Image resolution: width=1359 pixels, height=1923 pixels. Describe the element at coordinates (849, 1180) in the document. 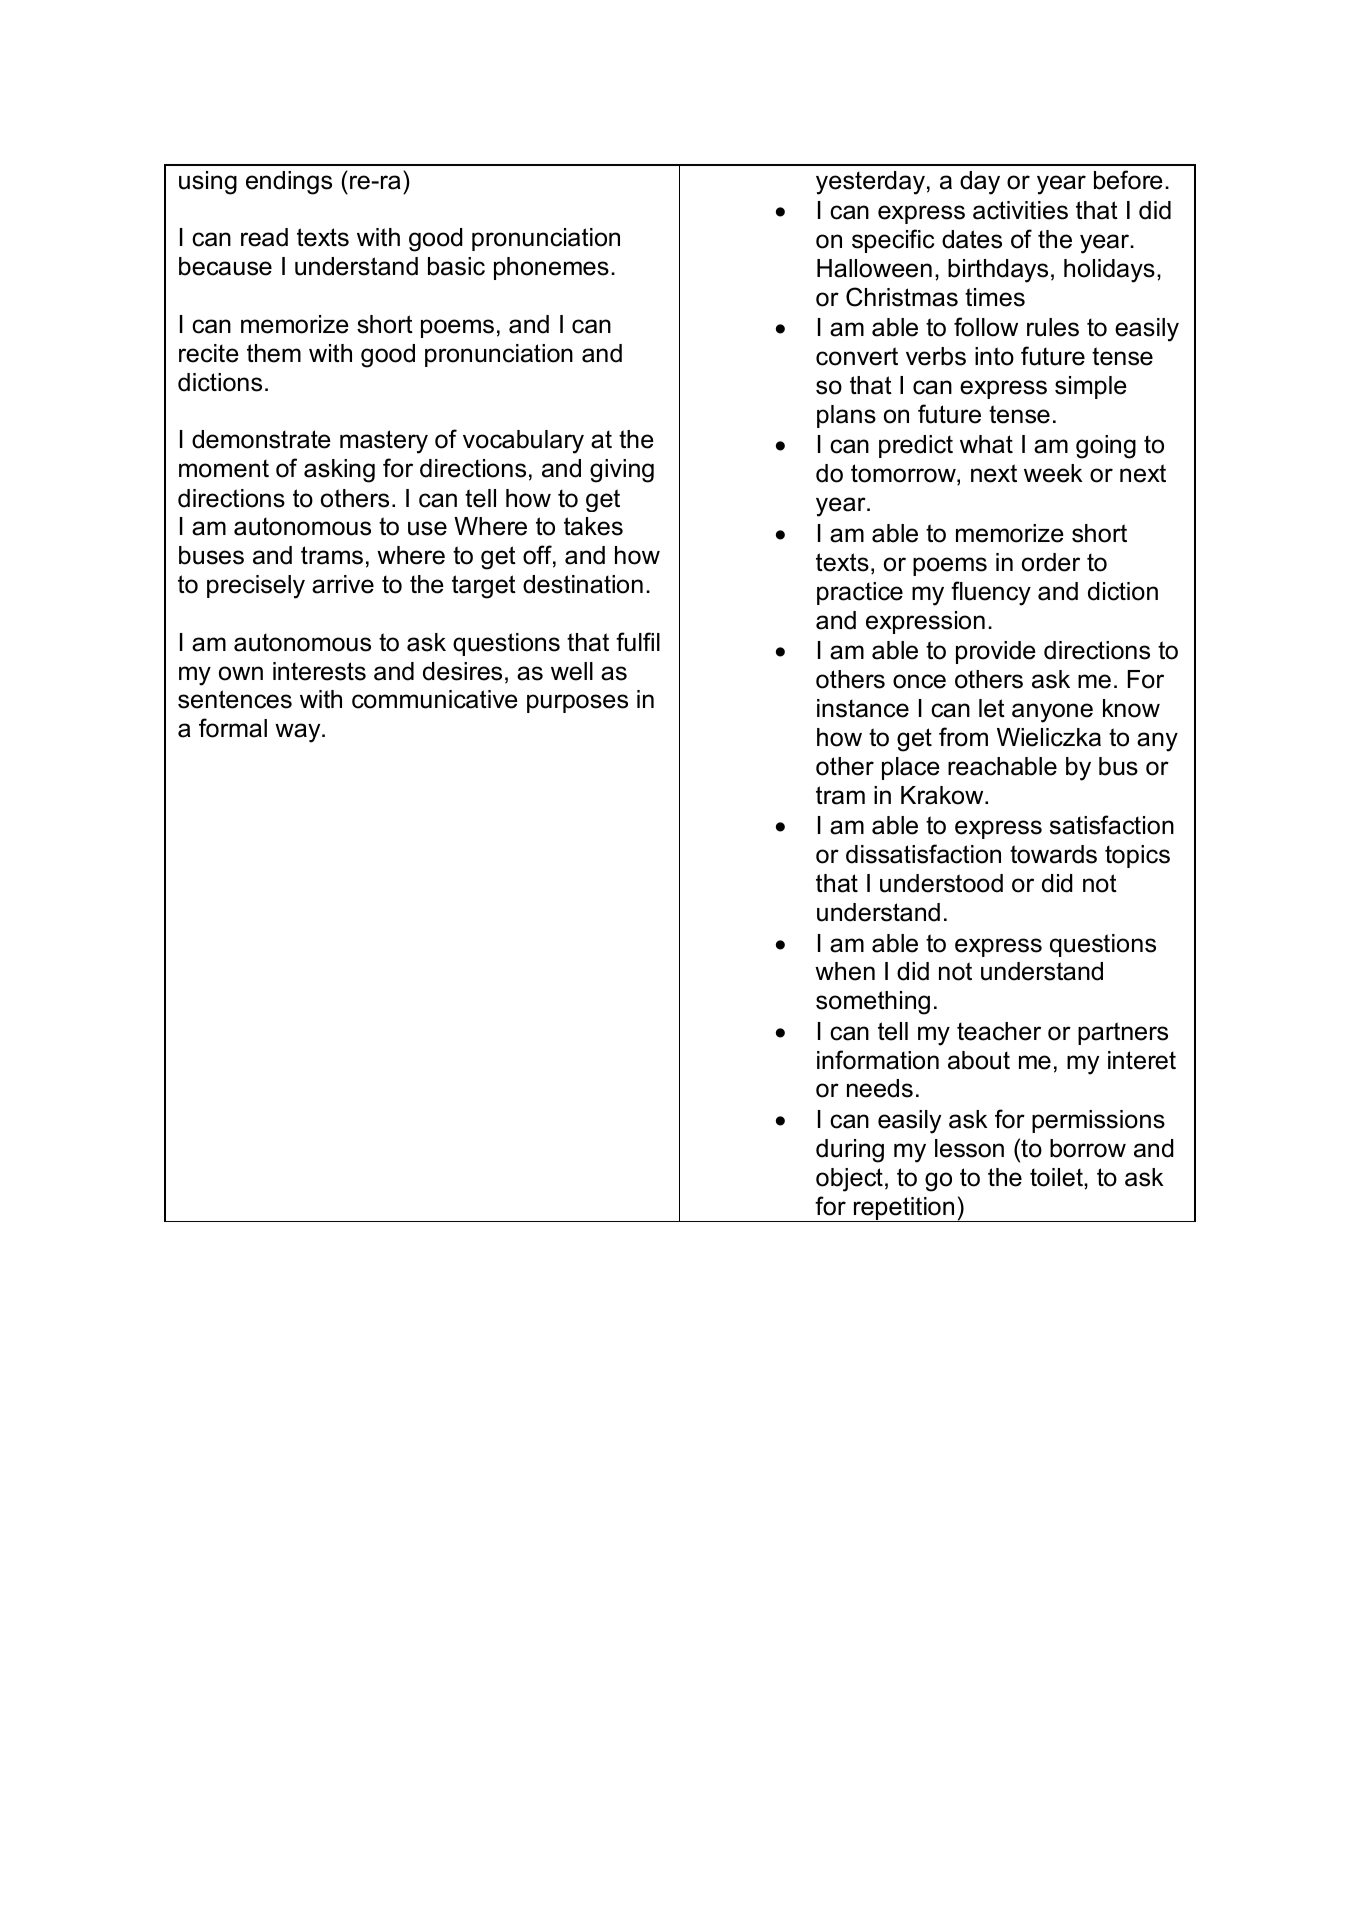

I see `object` at that location.
